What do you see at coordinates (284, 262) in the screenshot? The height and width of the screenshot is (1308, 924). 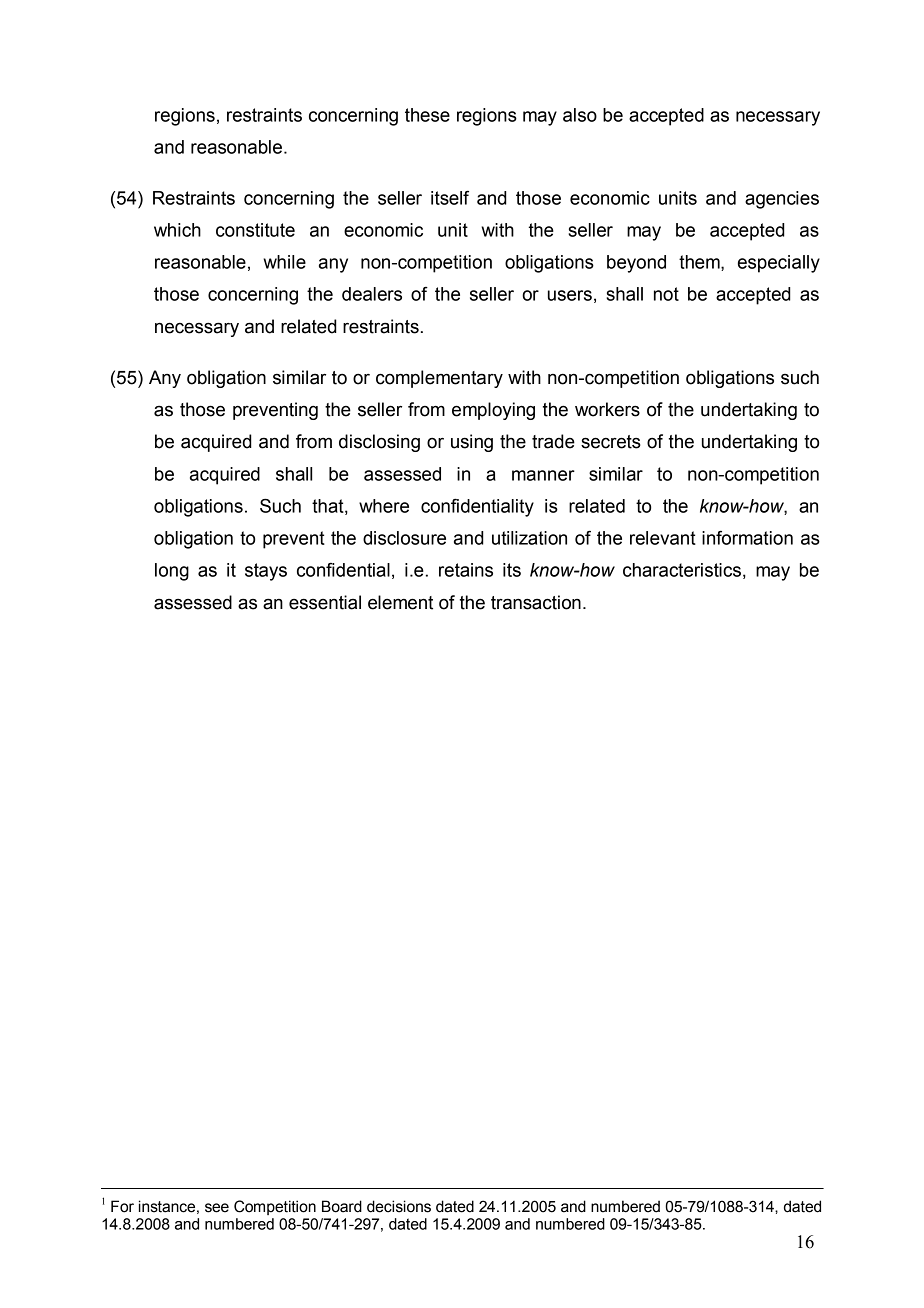 I see `while` at bounding box center [284, 262].
